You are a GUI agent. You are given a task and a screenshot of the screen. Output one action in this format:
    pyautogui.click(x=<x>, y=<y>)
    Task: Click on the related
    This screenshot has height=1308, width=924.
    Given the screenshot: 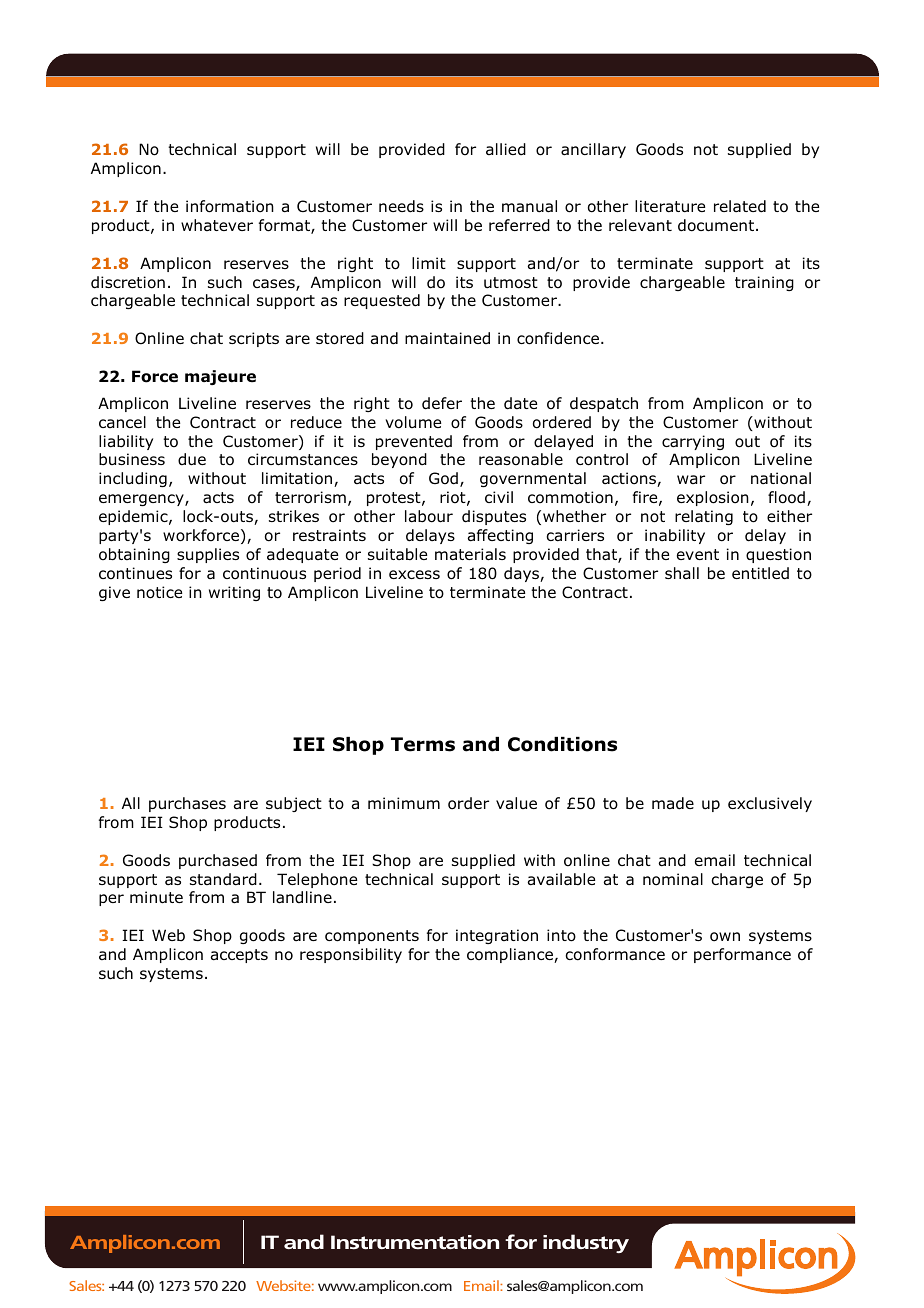 What is the action you would take?
    pyautogui.click(x=740, y=206)
